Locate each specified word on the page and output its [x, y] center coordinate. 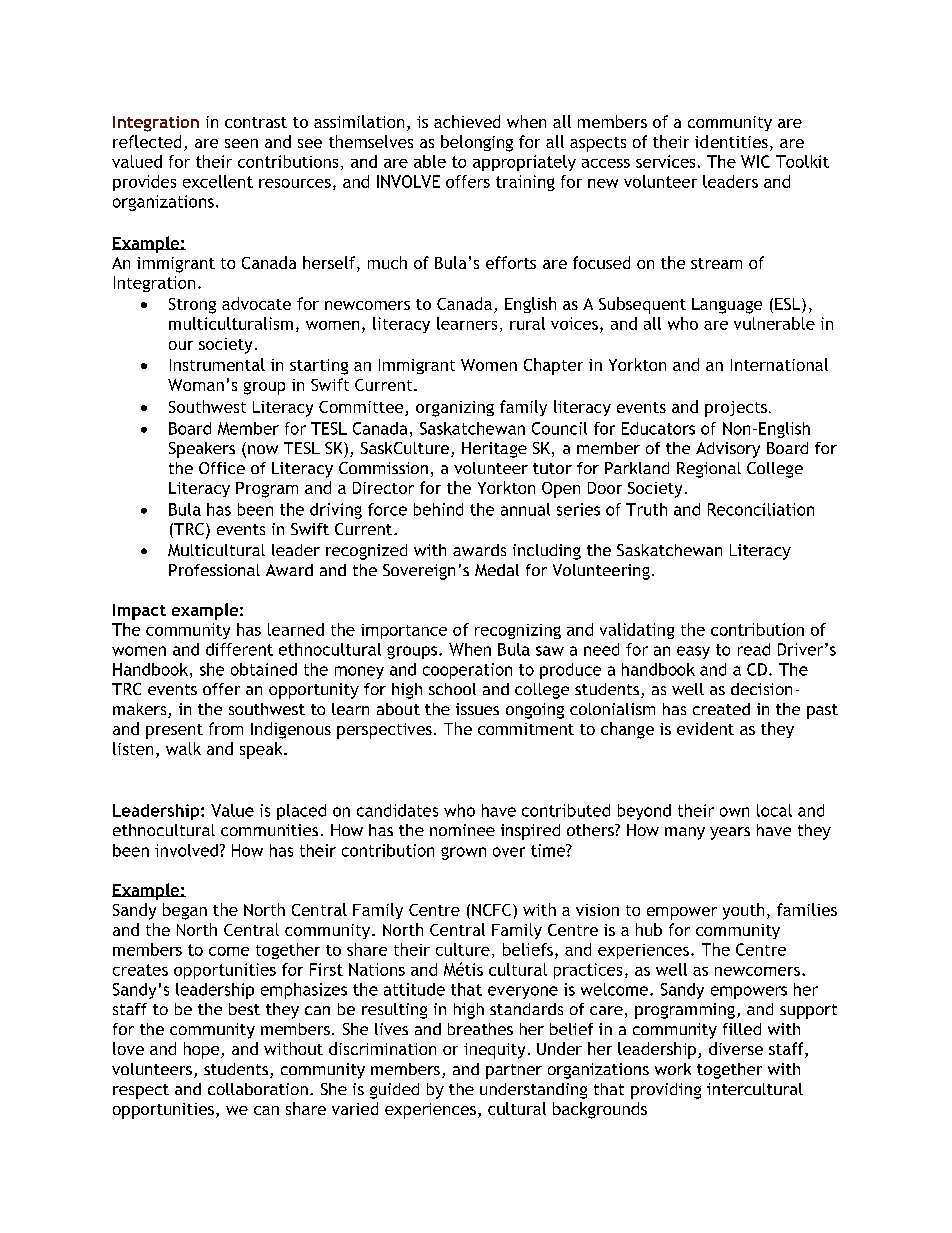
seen [241, 143]
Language [727, 306]
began [185, 911]
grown [463, 853]
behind [438, 509]
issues [477, 709]
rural [527, 323]
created [721, 709]
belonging [477, 143]
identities [731, 141]
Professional [214, 570]
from [226, 728]
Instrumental [217, 364]
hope [203, 1050]
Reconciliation [761, 509]
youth [743, 911]
